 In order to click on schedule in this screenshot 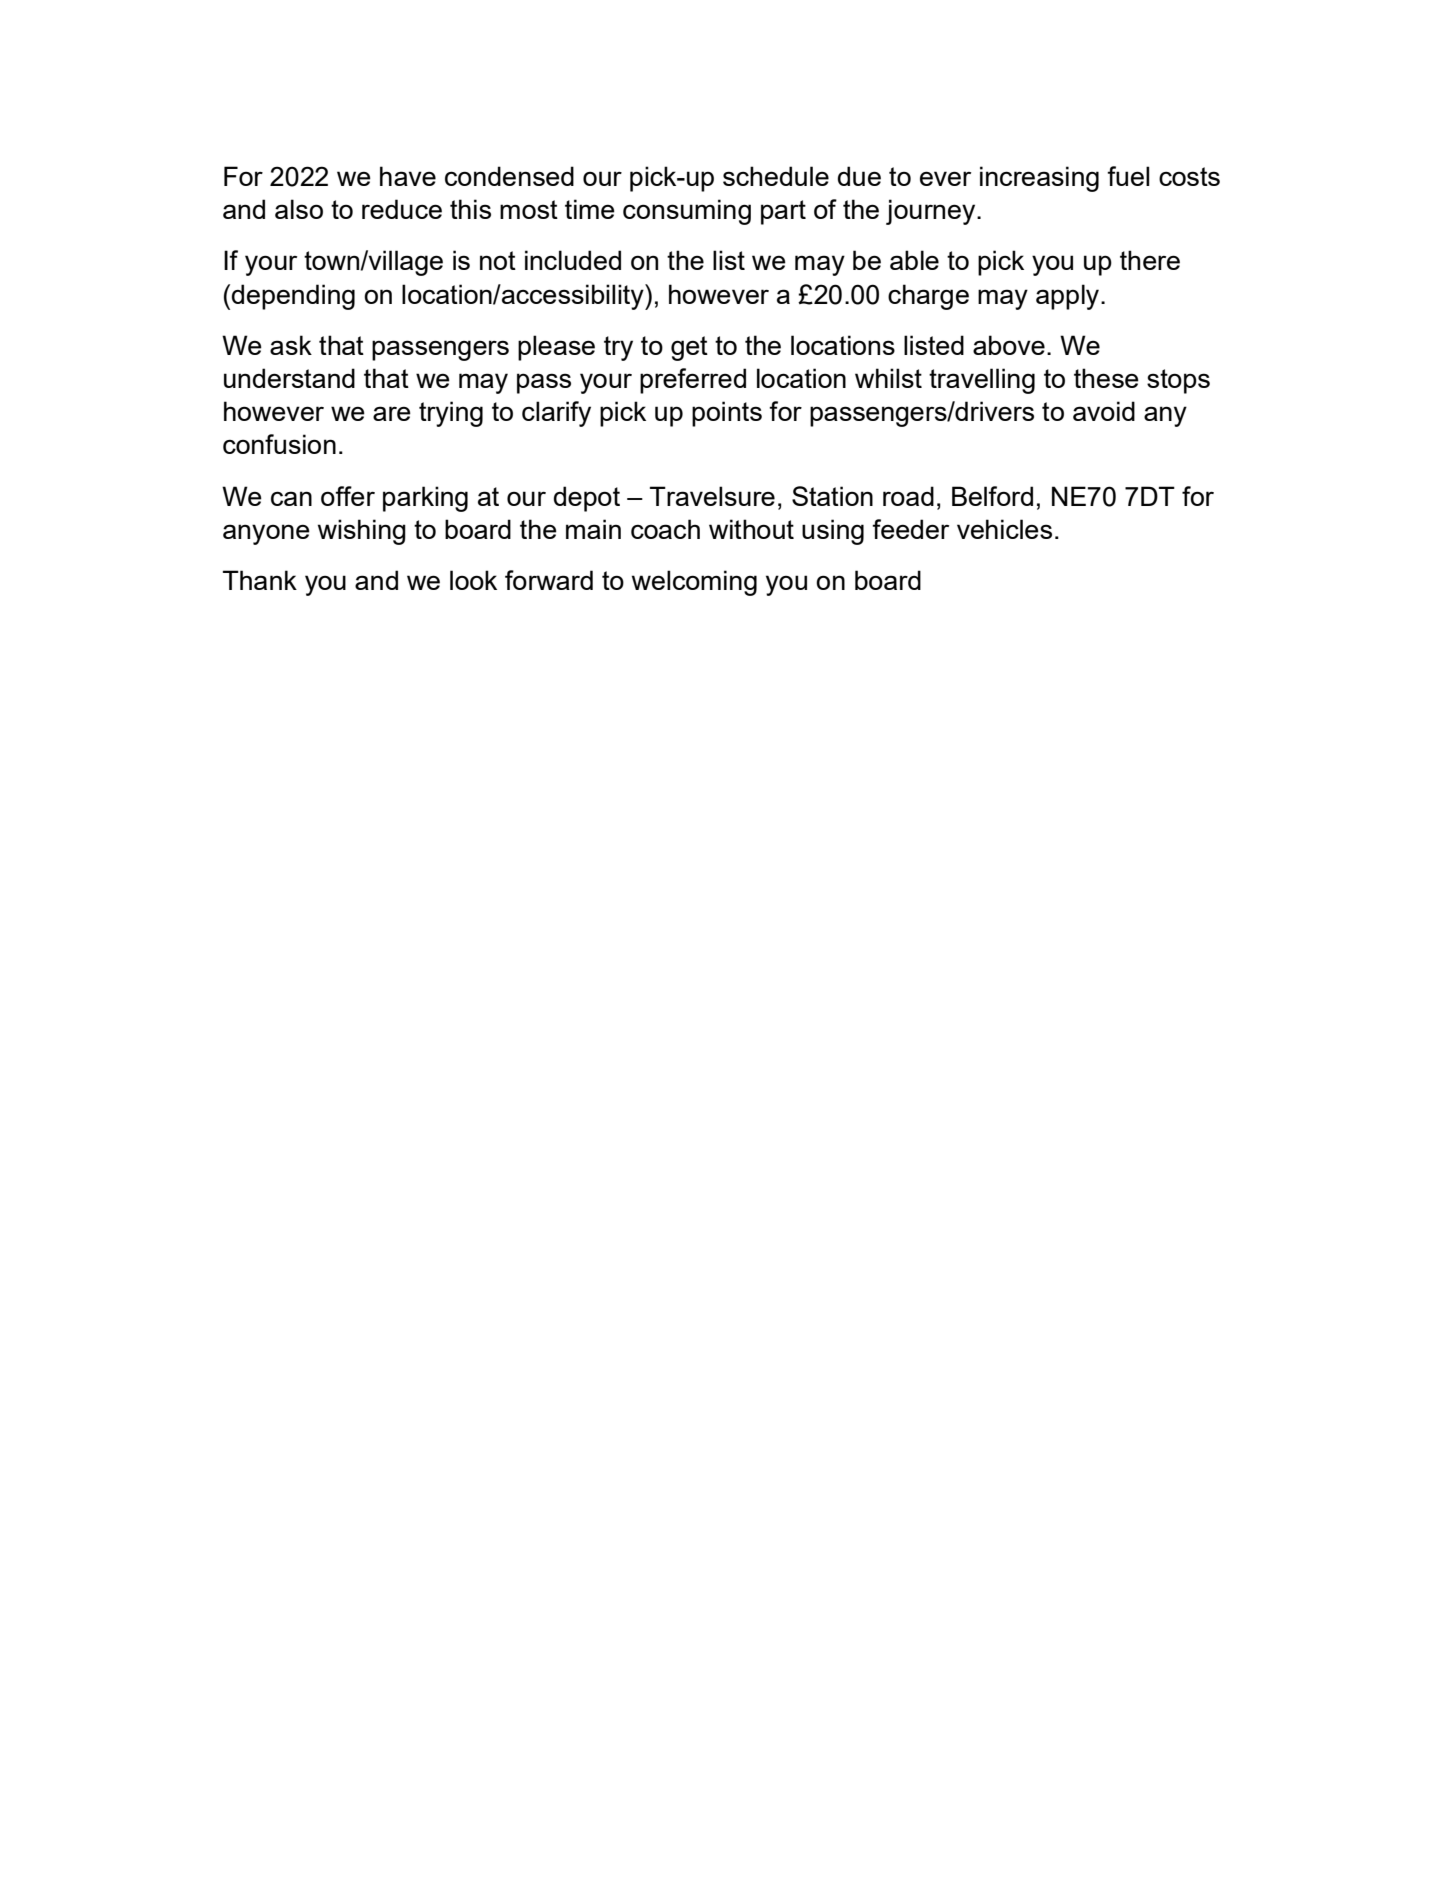, I will do `click(776, 176)`.
